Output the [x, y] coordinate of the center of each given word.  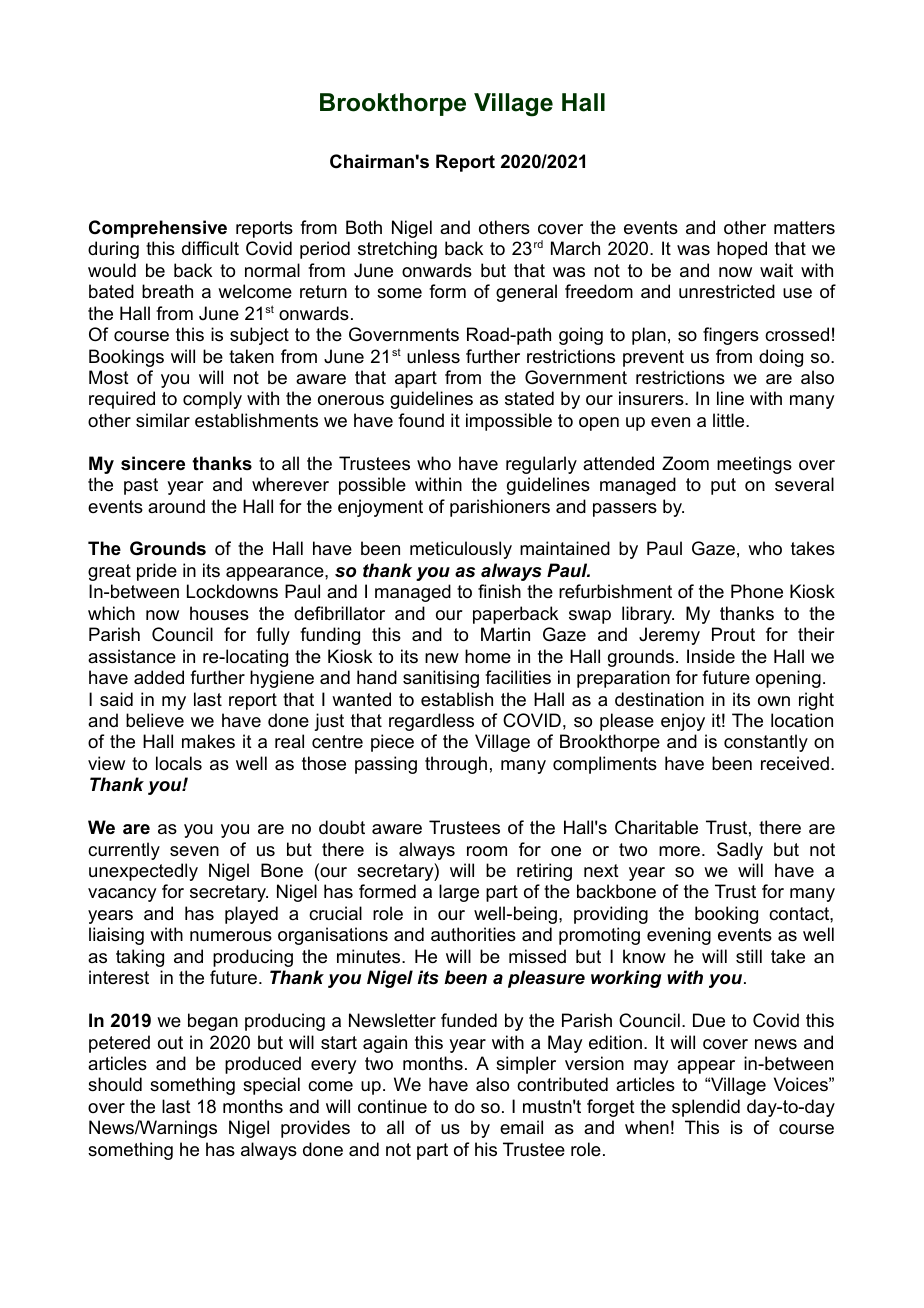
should [115, 1084]
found [421, 420]
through [456, 765]
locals [179, 763]
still [749, 956]
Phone [757, 591]
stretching [397, 250]
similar [163, 420]
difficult [210, 248]
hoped [742, 250]
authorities [473, 934]
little [730, 420]
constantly [766, 743]
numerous [231, 936]
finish [499, 591]
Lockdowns [232, 591]
